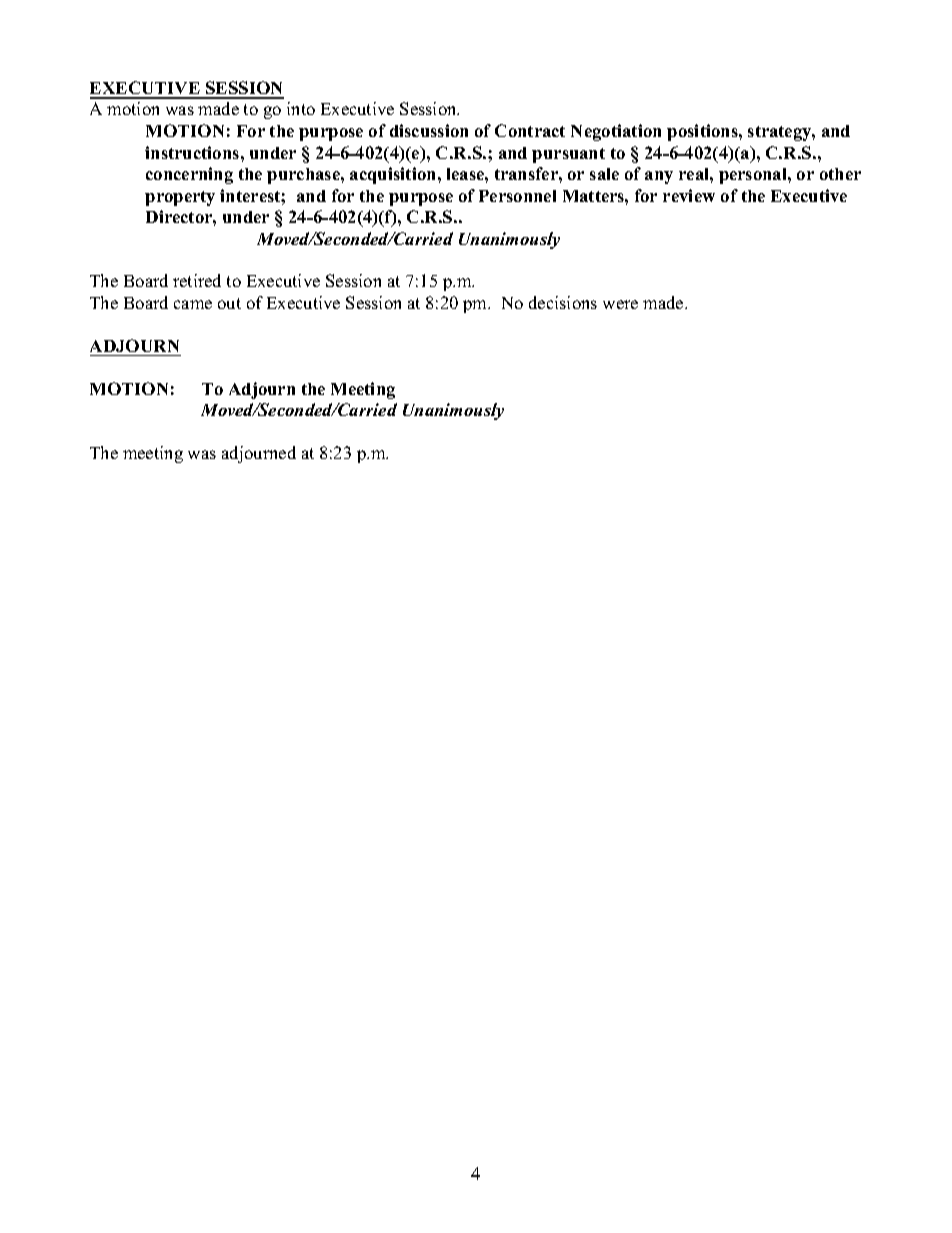 The height and width of the screenshot is (1233, 952). I want to click on into, so click(301, 108).
